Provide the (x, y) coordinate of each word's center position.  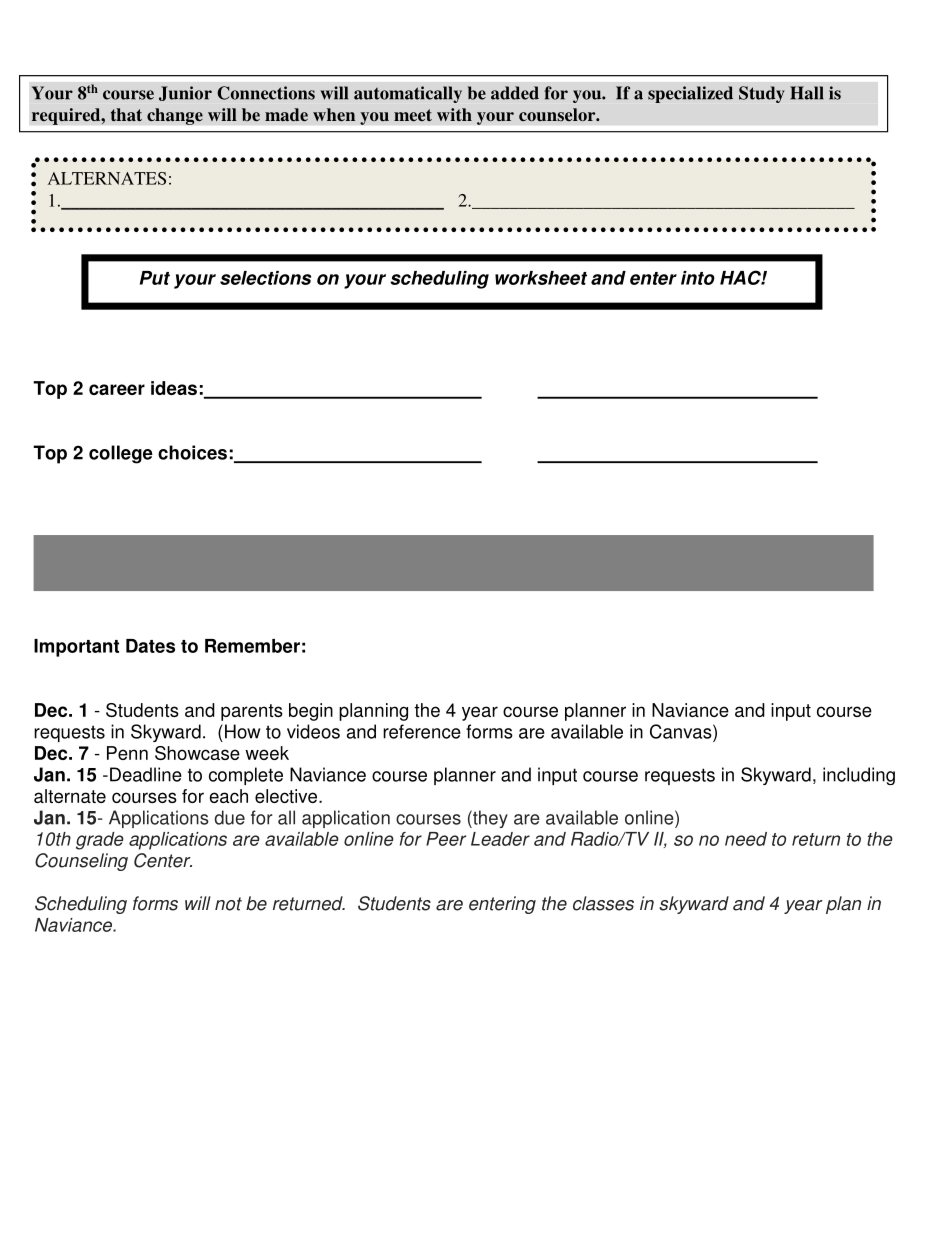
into (698, 278)
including (859, 776)
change (175, 116)
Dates (150, 646)
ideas (174, 388)
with (454, 114)
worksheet (541, 278)
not (228, 904)
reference (422, 731)
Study (762, 94)
